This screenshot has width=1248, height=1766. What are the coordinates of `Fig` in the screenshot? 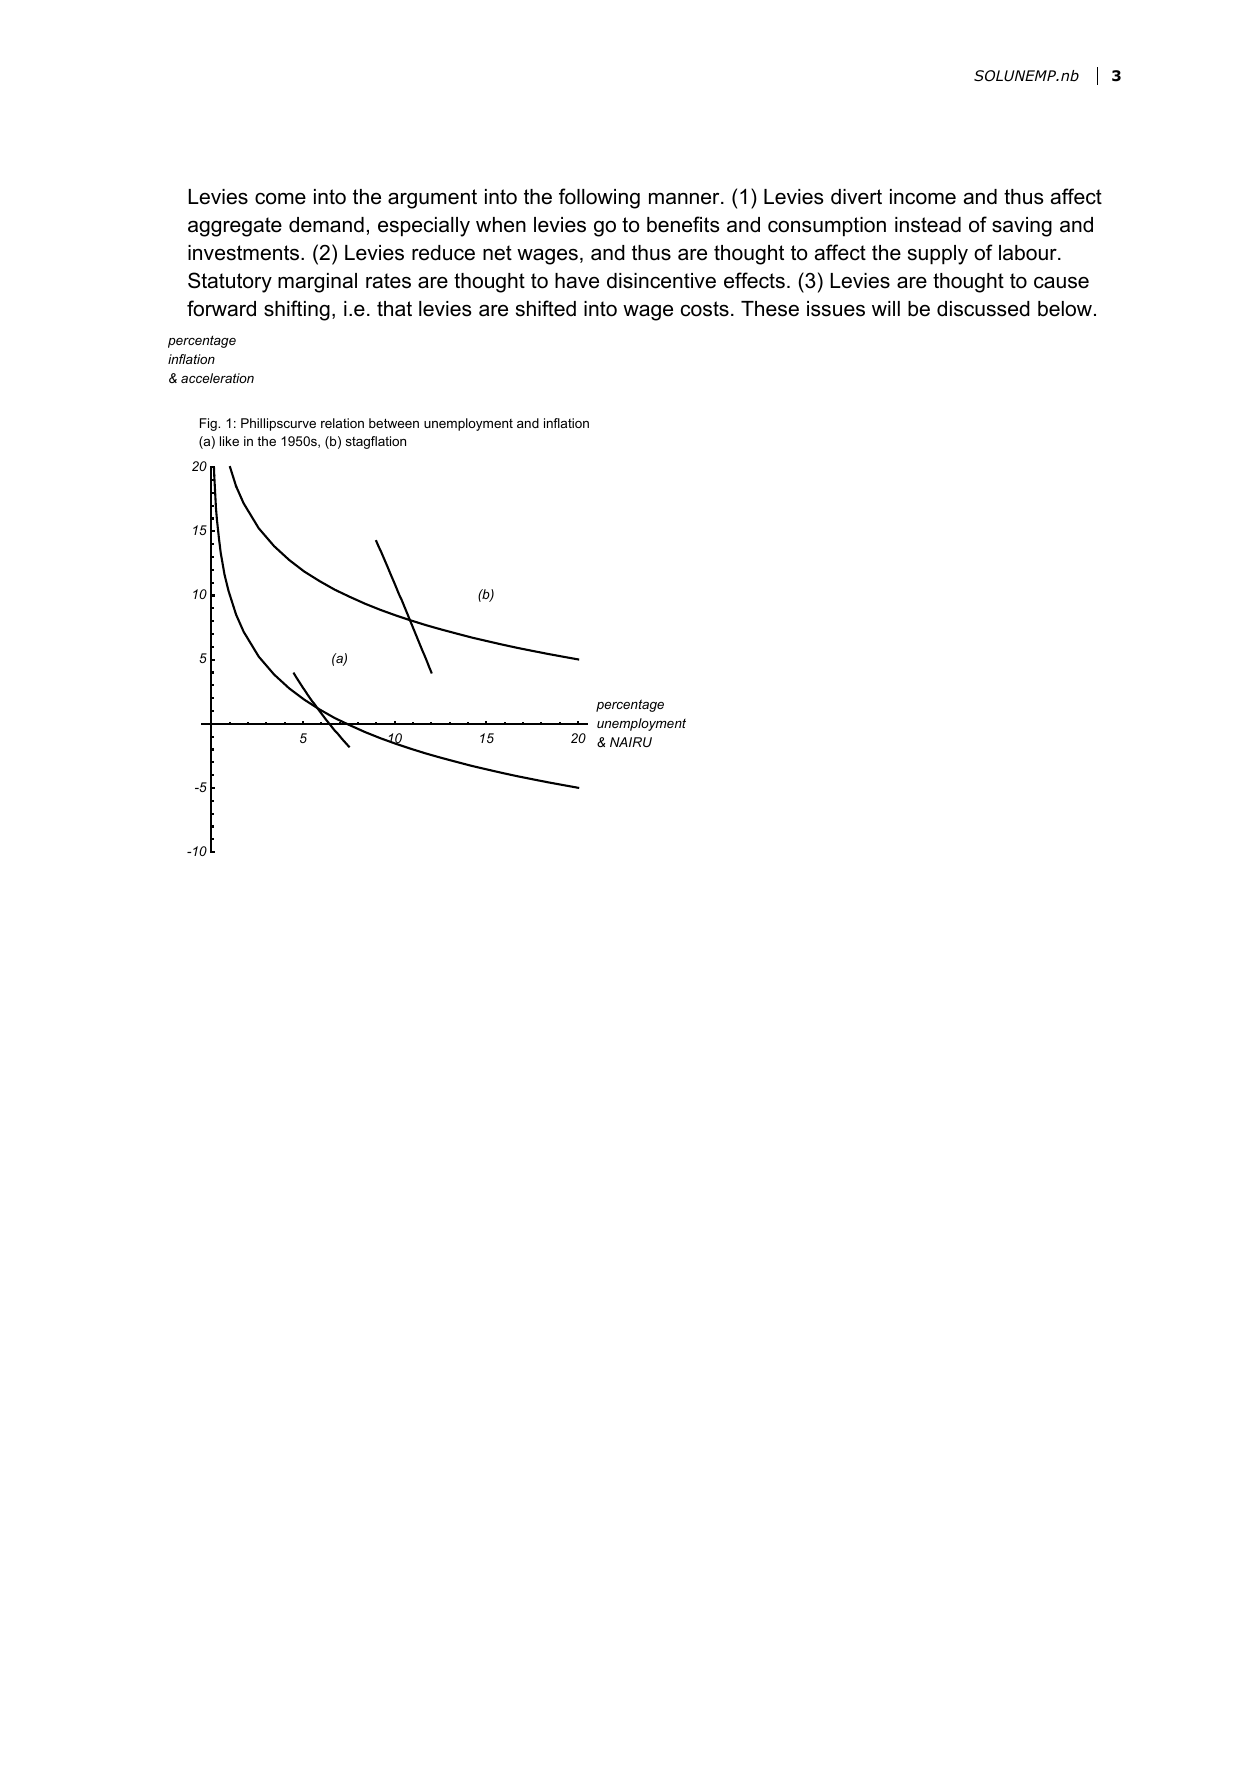 It's located at (209, 424).
